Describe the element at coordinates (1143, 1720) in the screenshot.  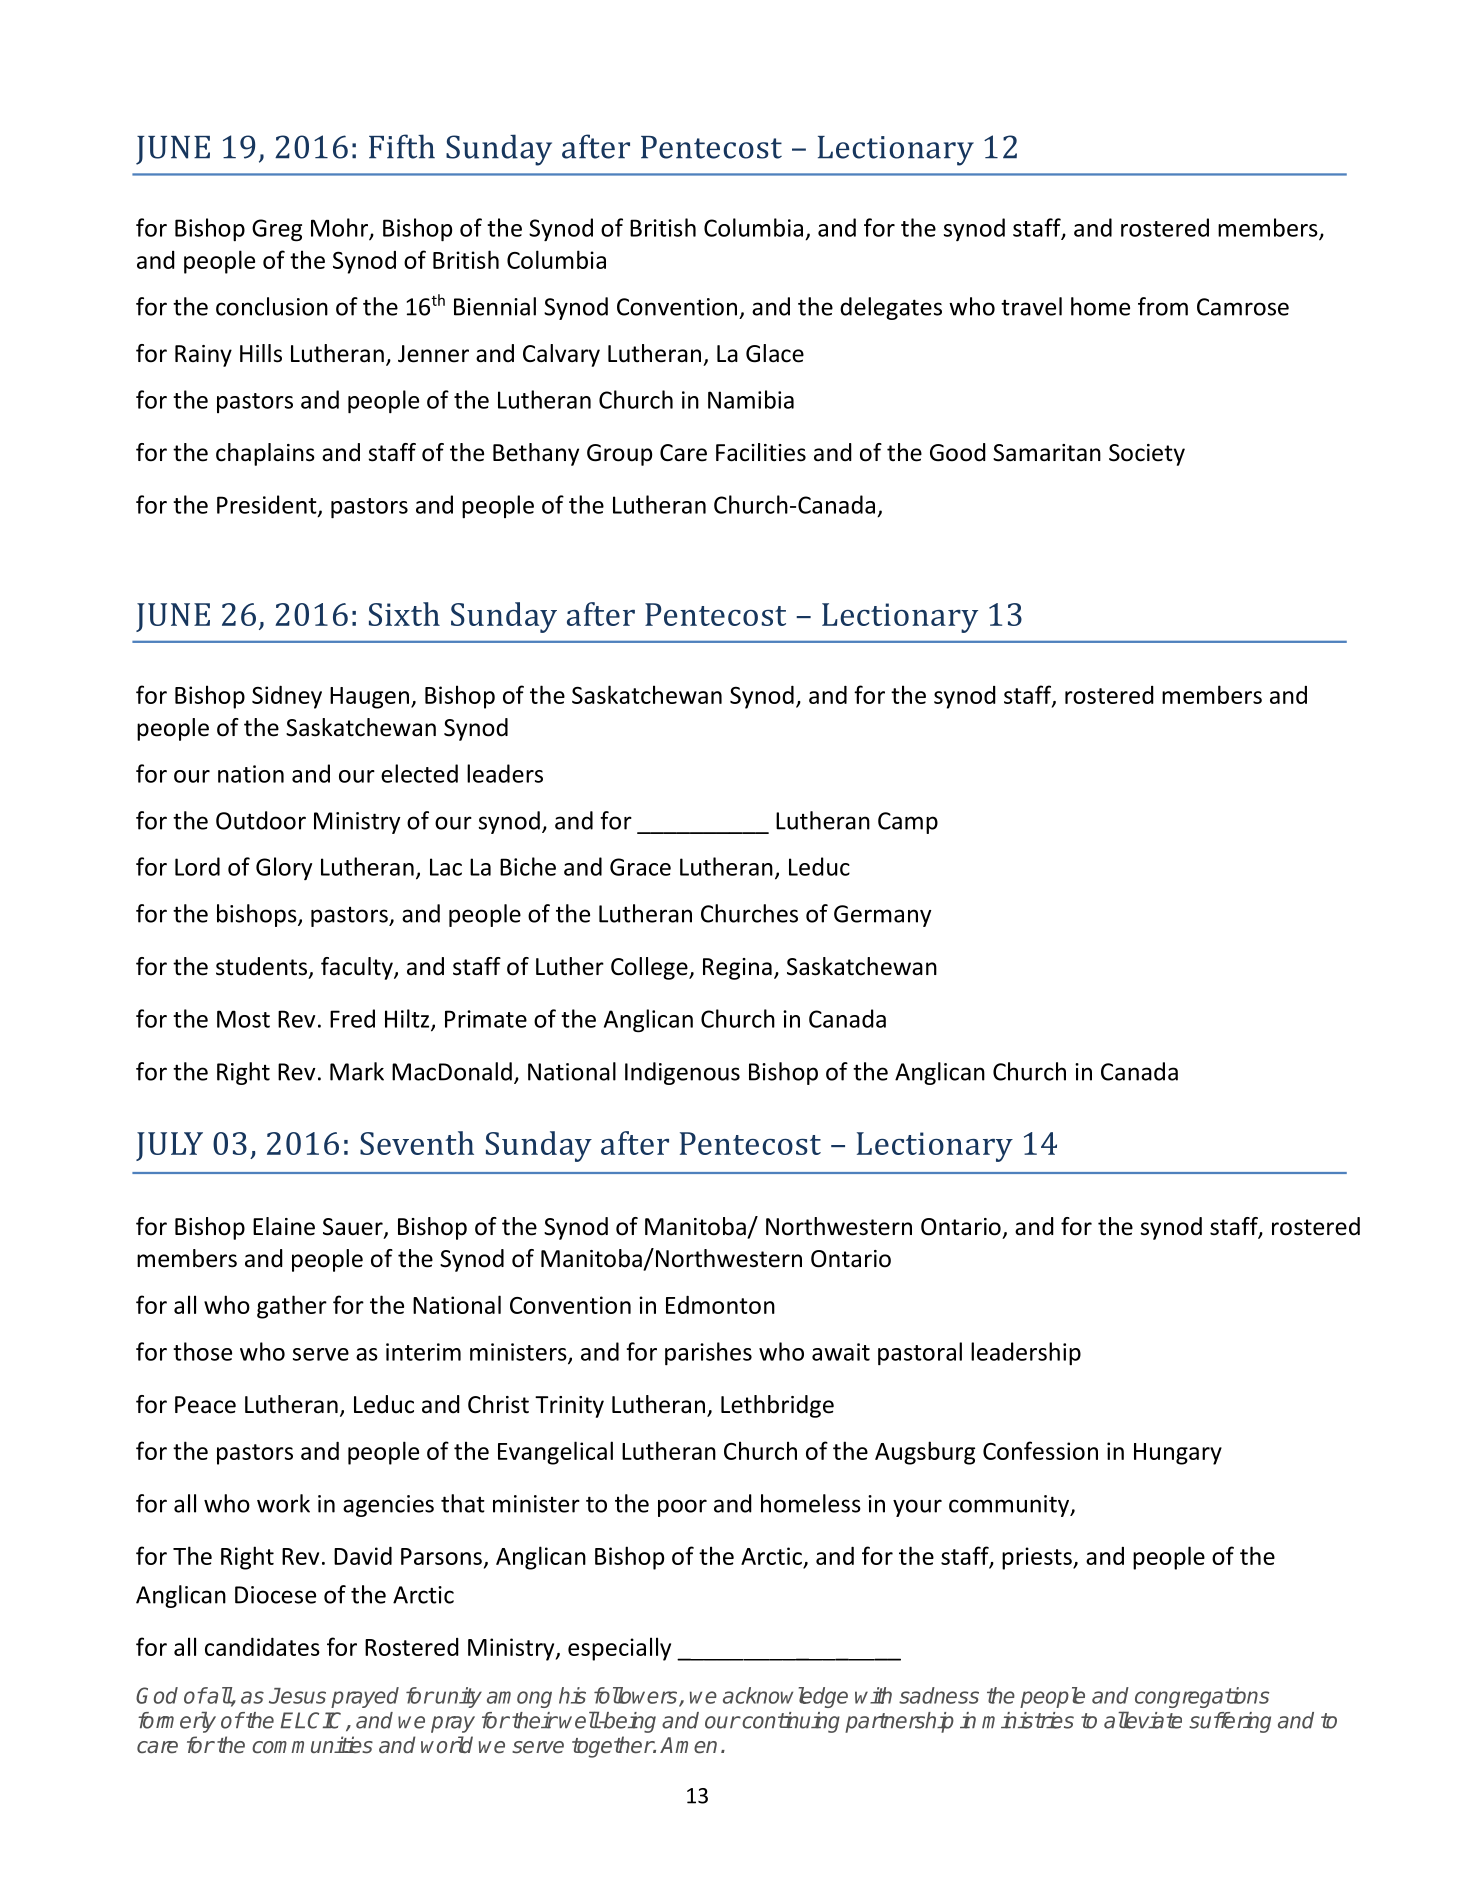
I see `alleviate` at that location.
